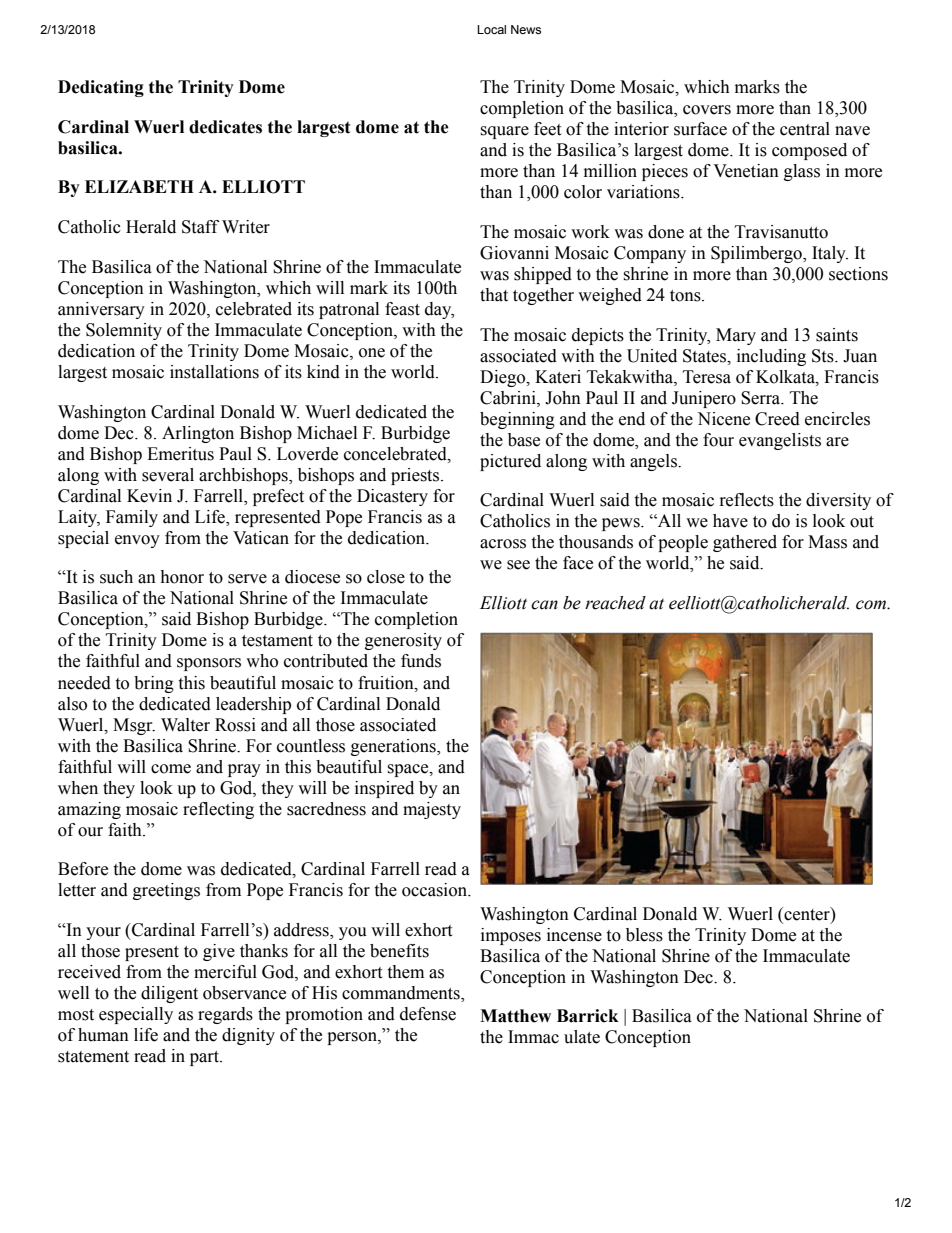  I want to click on gathered, so click(745, 543).
